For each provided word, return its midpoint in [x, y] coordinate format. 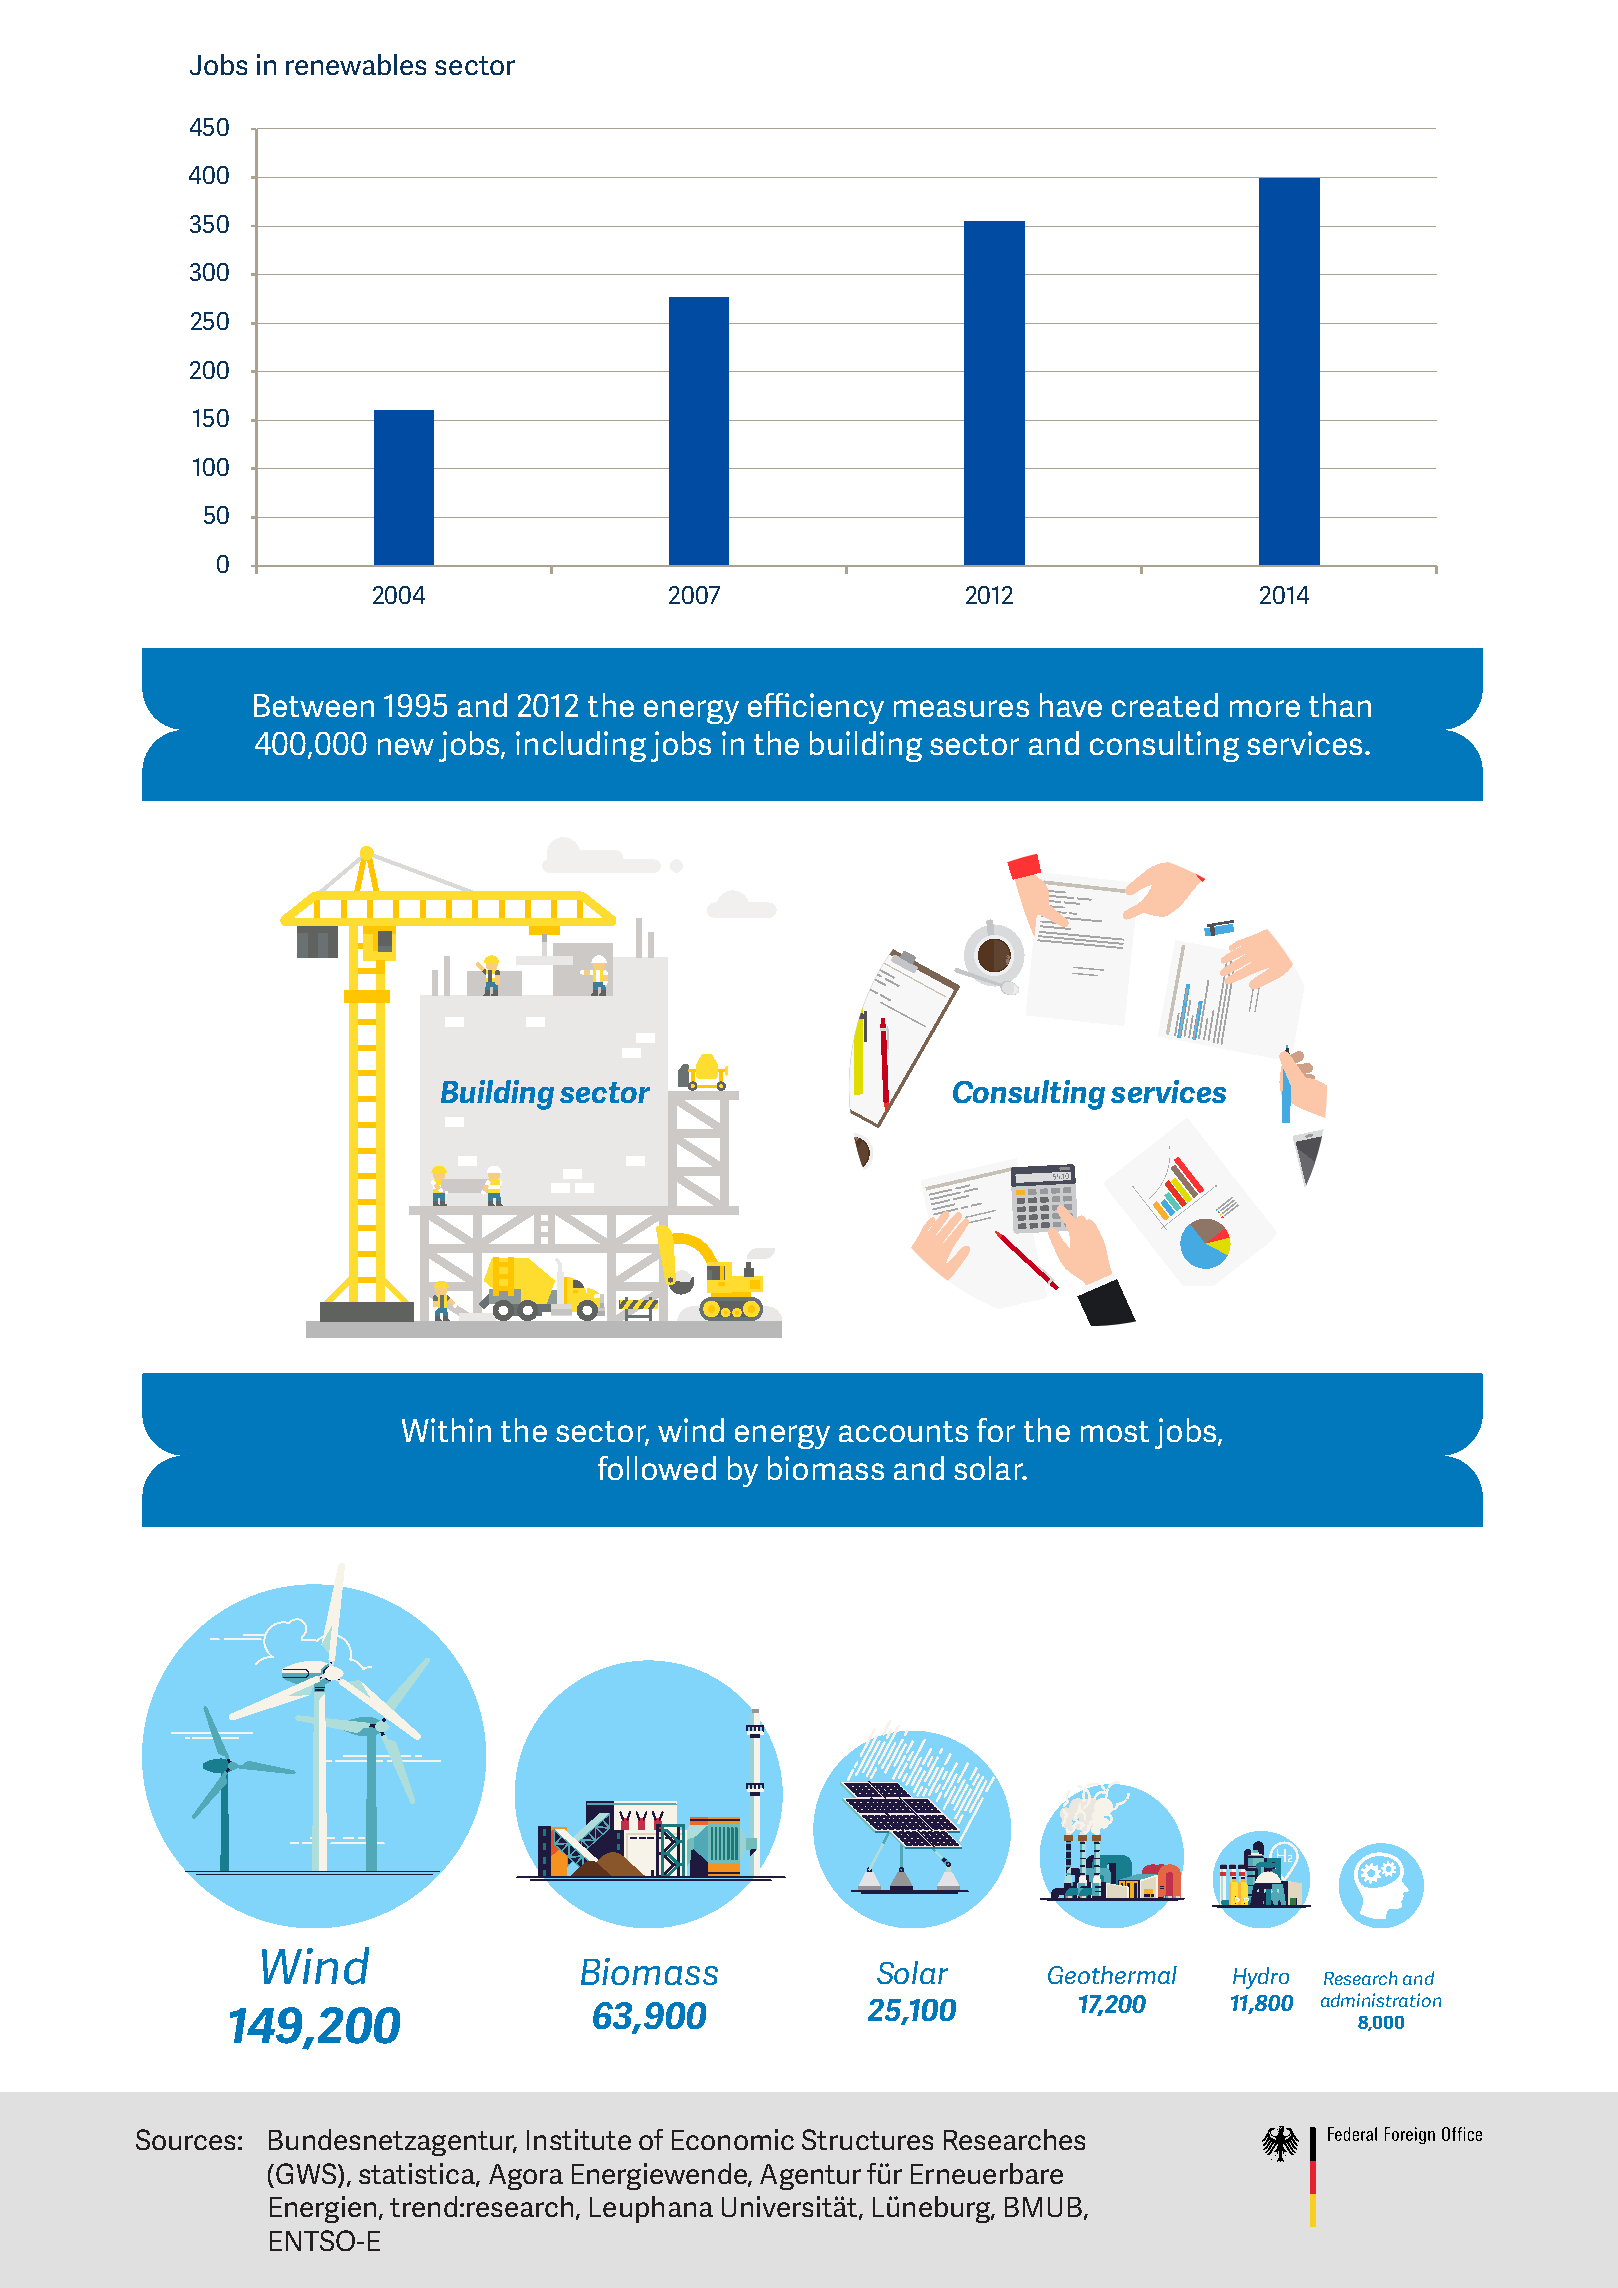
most [1115, 1431]
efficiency [816, 708]
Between [314, 705]
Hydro [1261, 1978]
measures [961, 708]
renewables [356, 64]
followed [657, 1468]
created [1165, 705]
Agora [526, 2177]
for [996, 1430]
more [1265, 708]
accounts [903, 1431]
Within [446, 1430]
